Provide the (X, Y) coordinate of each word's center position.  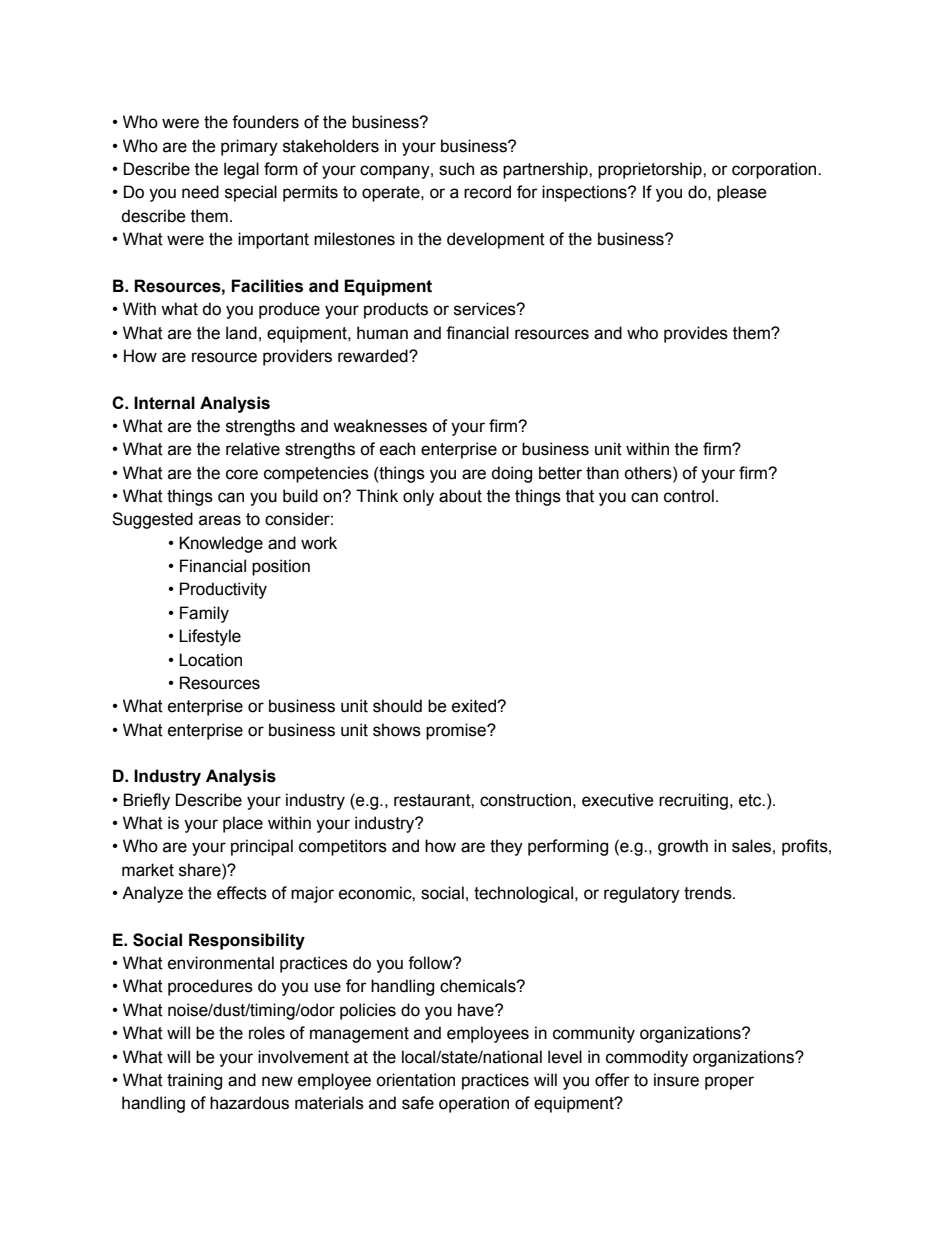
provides (696, 334)
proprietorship (651, 170)
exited (475, 706)
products (396, 310)
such (456, 169)
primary (249, 147)
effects (242, 893)
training (194, 1081)
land (241, 333)
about (460, 496)
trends (709, 893)
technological (523, 894)
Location (210, 660)
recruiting (693, 801)
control (689, 496)
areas (220, 520)
